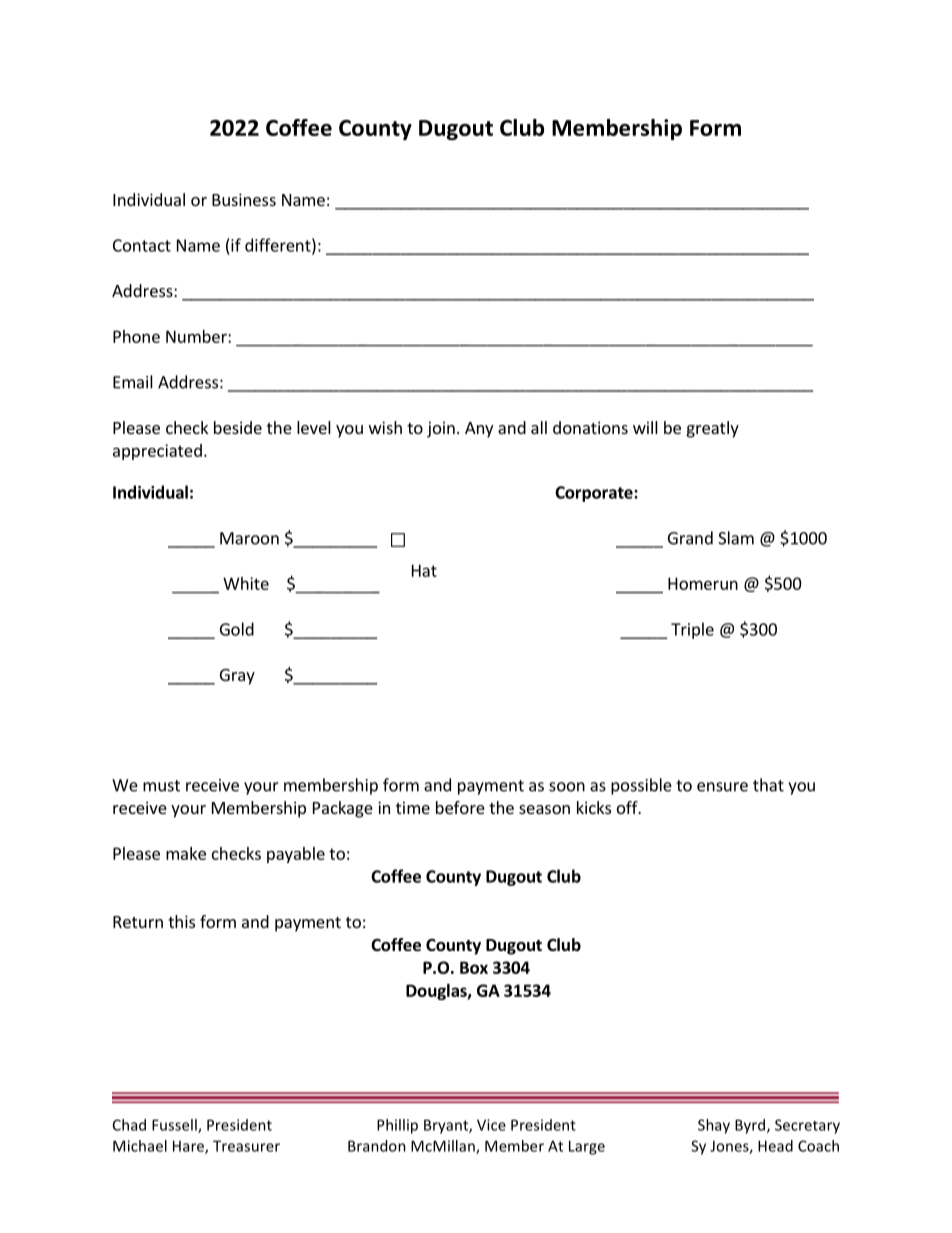  What do you see at coordinates (186, 853) in the screenshot?
I see `make` at bounding box center [186, 853].
